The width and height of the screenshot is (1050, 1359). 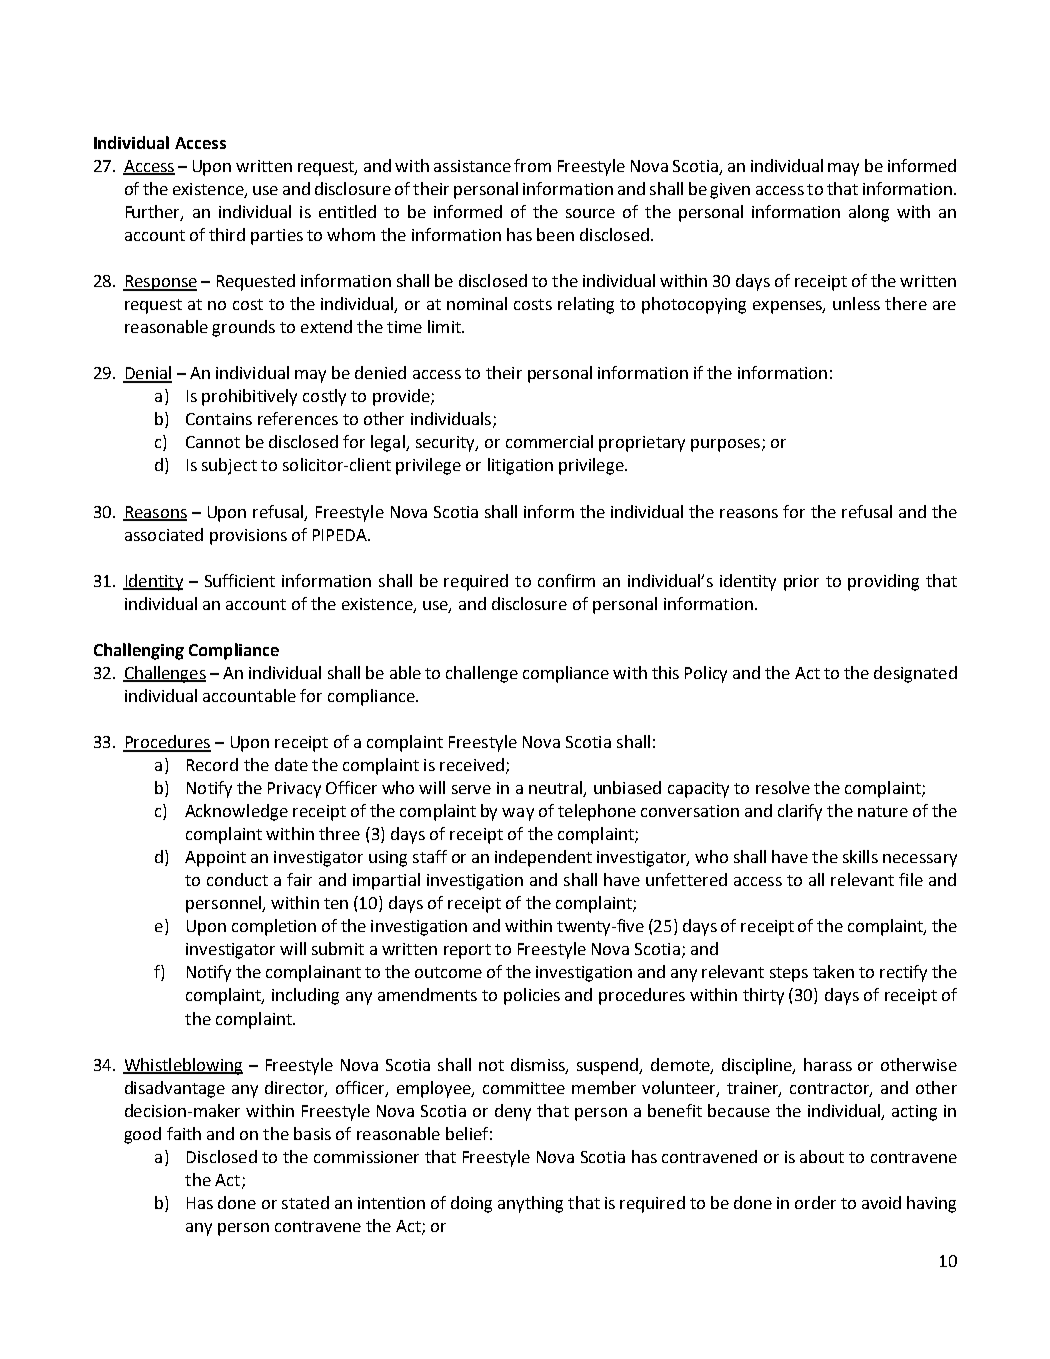 What do you see at coordinates (727, 445) in the screenshot?
I see `purposes` at bounding box center [727, 445].
